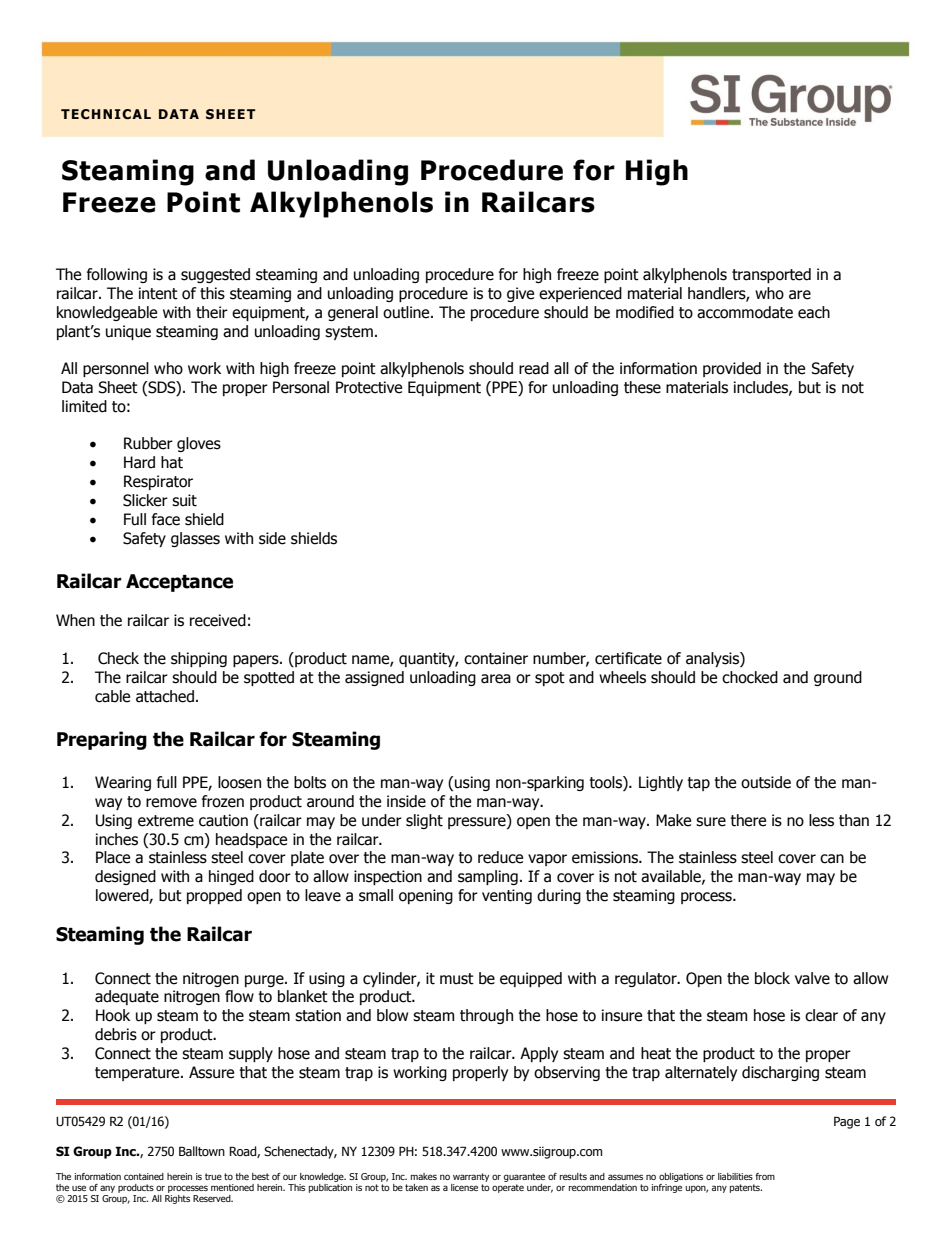 Image resolution: width=952 pixels, height=1233 pixels. What do you see at coordinates (106, 114) in the screenshot?
I see `TECHNICAL` at bounding box center [106, 114].
